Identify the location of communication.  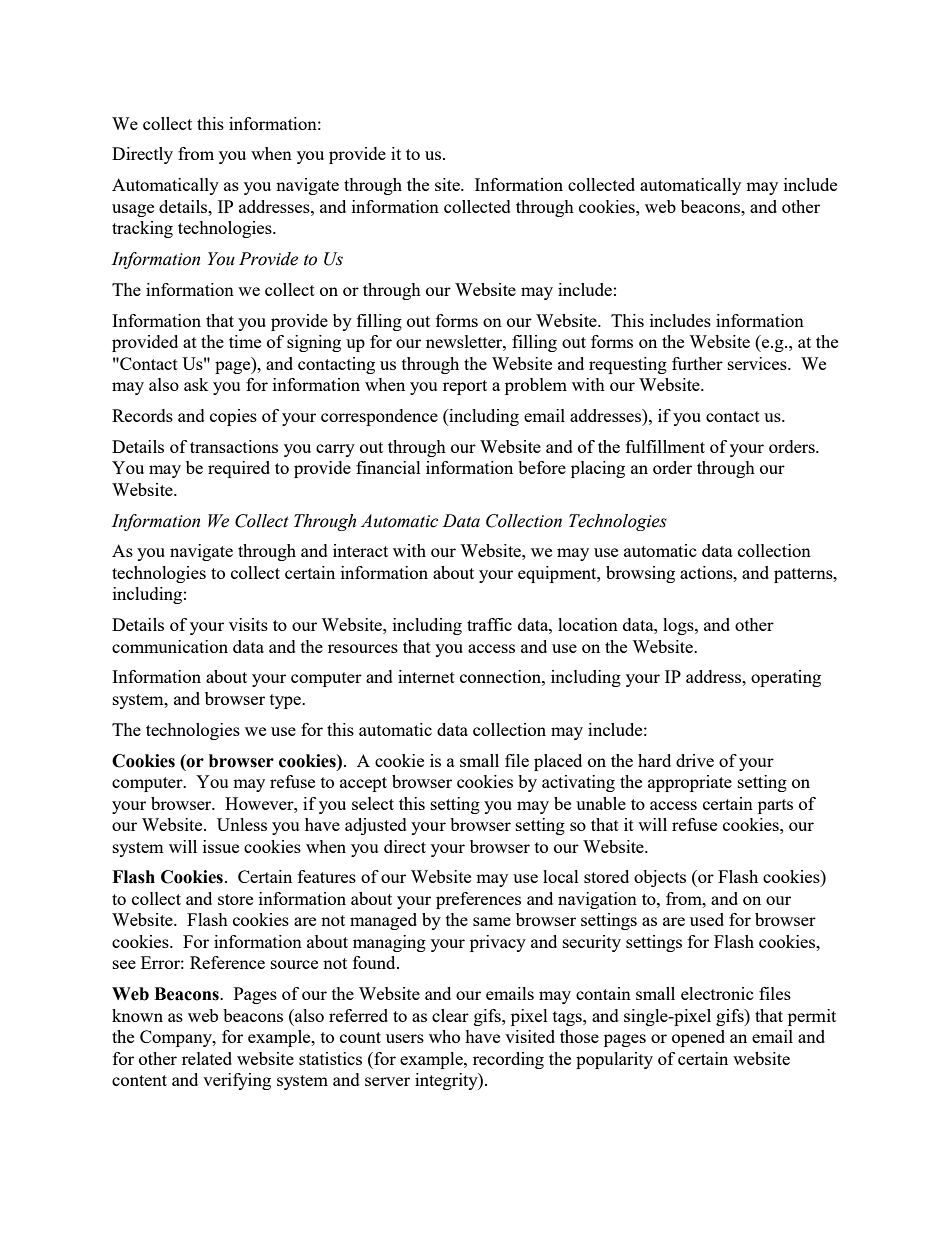
(170, 646).
